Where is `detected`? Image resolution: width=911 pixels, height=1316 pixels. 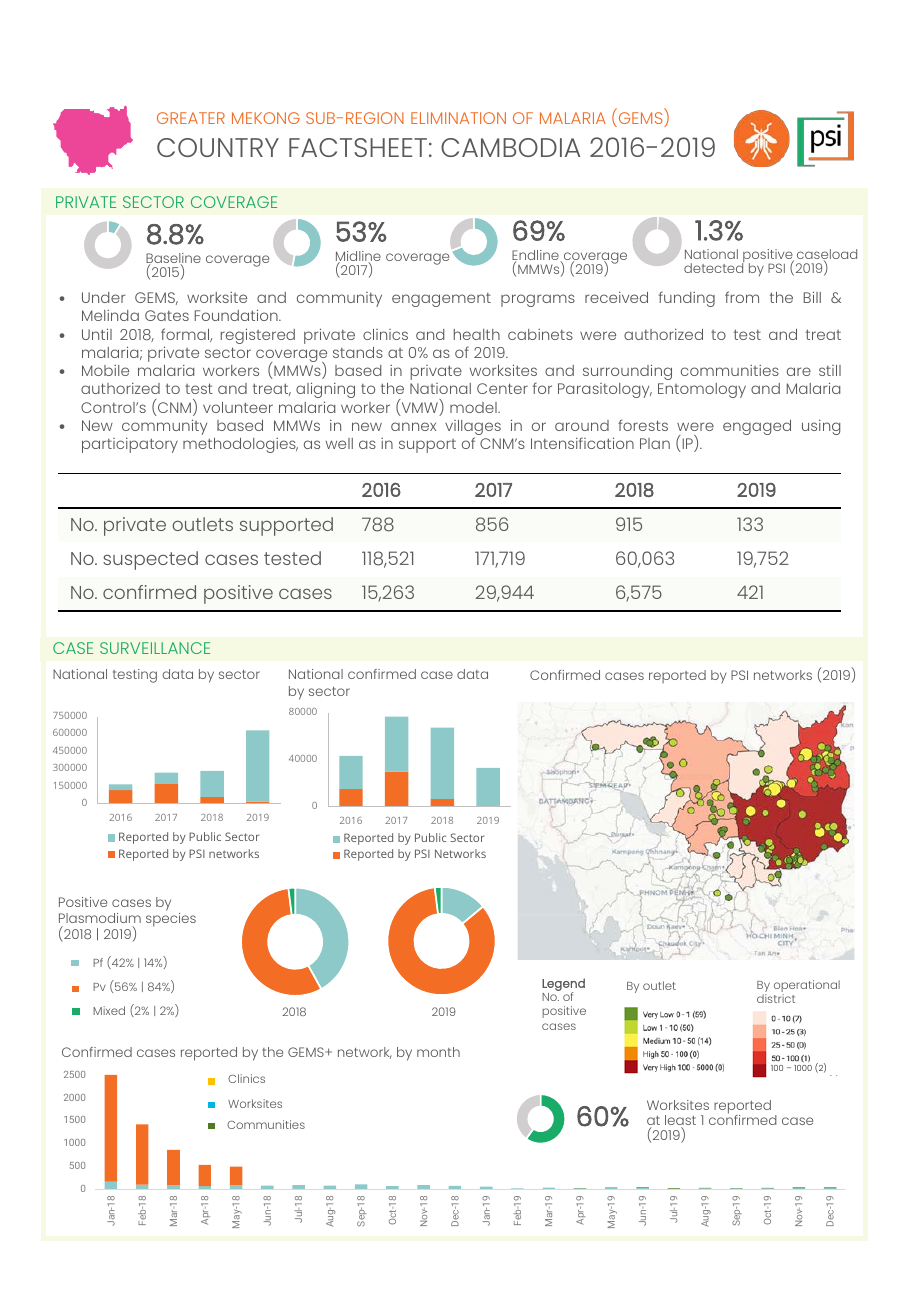 detected is located at coordinates (714, 267).
